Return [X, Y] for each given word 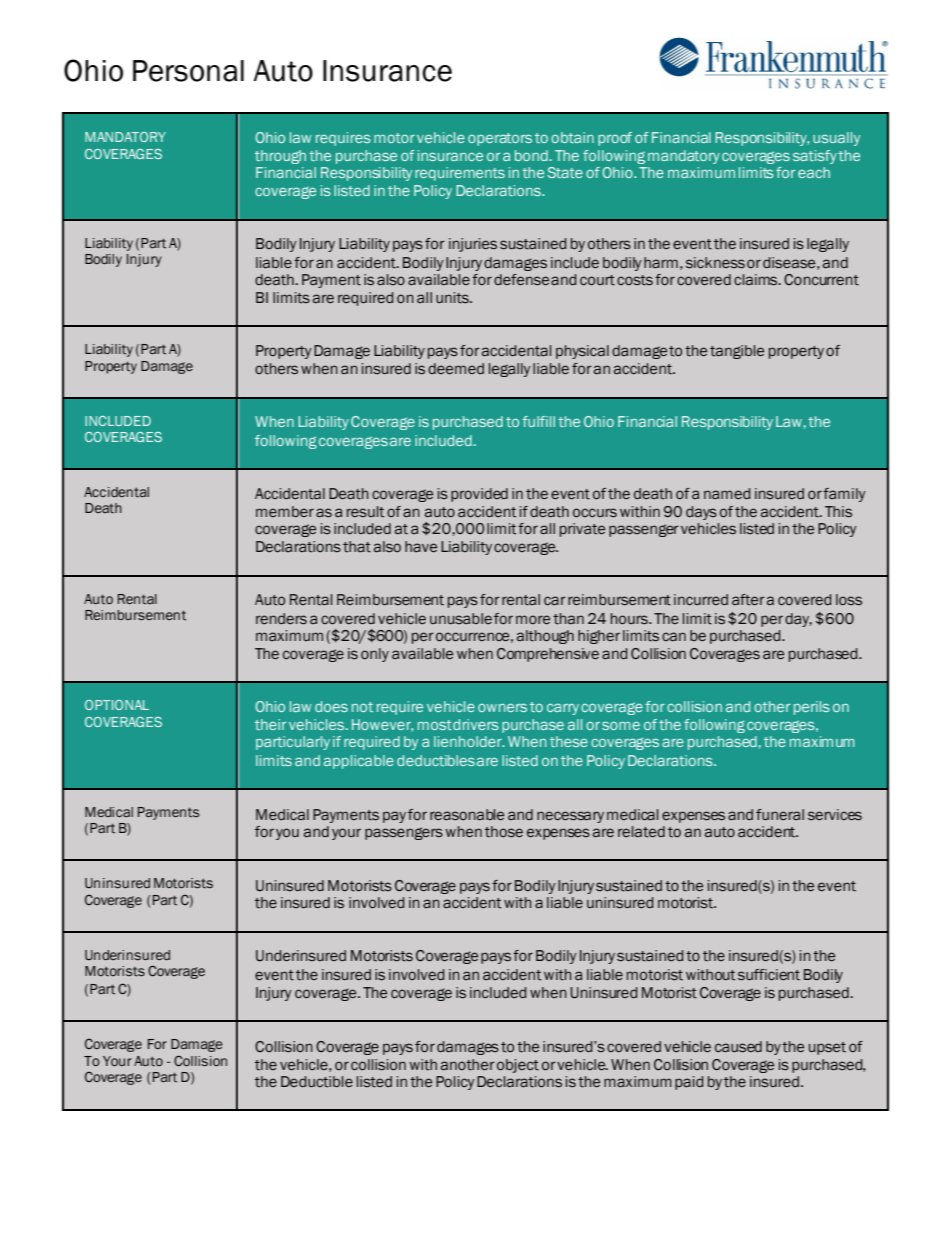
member [285, 511]
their [270, 724]
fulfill [539, 421]
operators [500, 139]
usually [836, 139]
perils [812, 708]
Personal [188, 71]
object [518, 1066]
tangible [737, 352]
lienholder [469, 741]
